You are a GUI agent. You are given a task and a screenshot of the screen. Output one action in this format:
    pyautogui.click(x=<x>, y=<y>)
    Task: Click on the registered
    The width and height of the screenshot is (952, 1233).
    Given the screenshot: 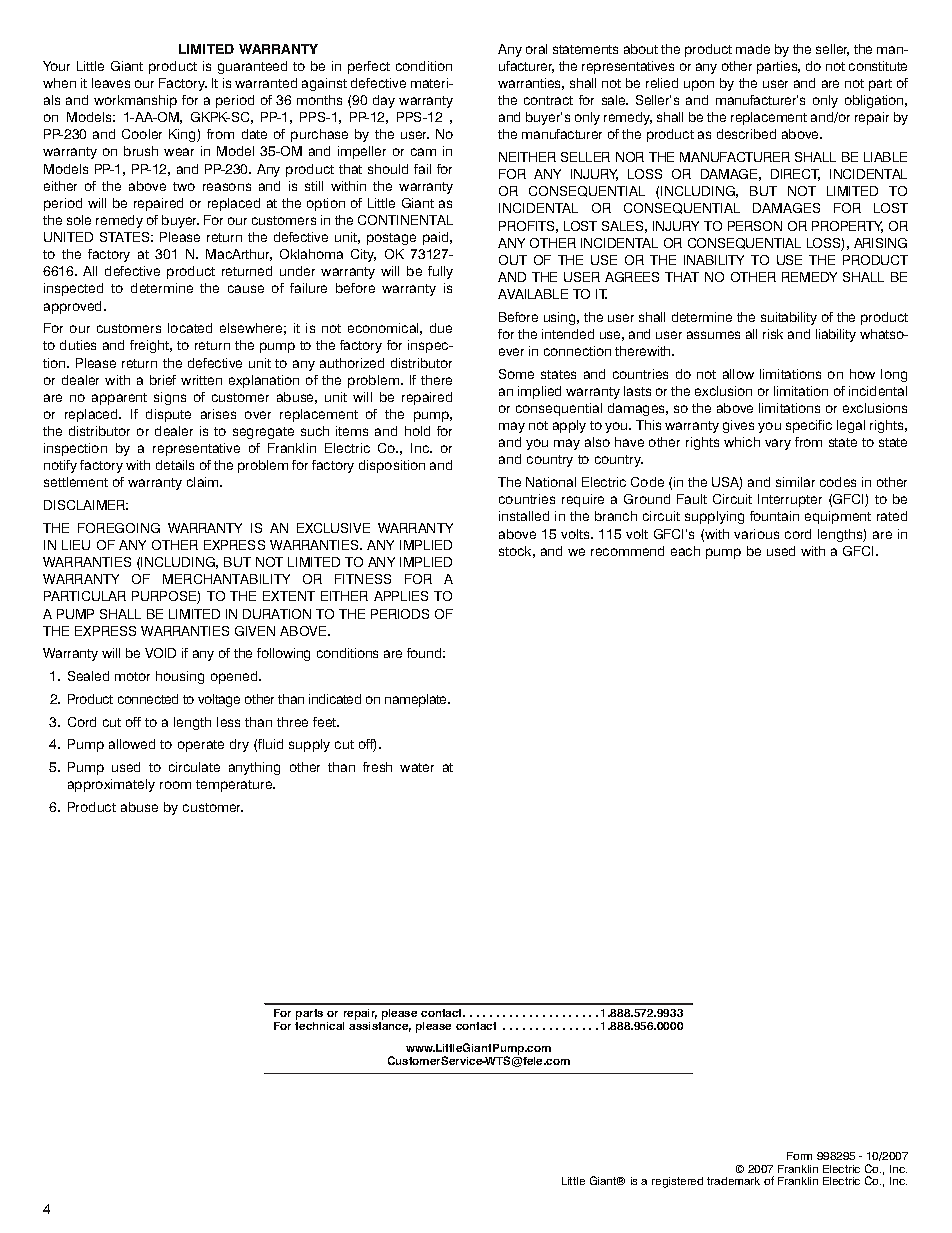 What is the action you would take?
    pyautogui.click(x=677, y=1182)
